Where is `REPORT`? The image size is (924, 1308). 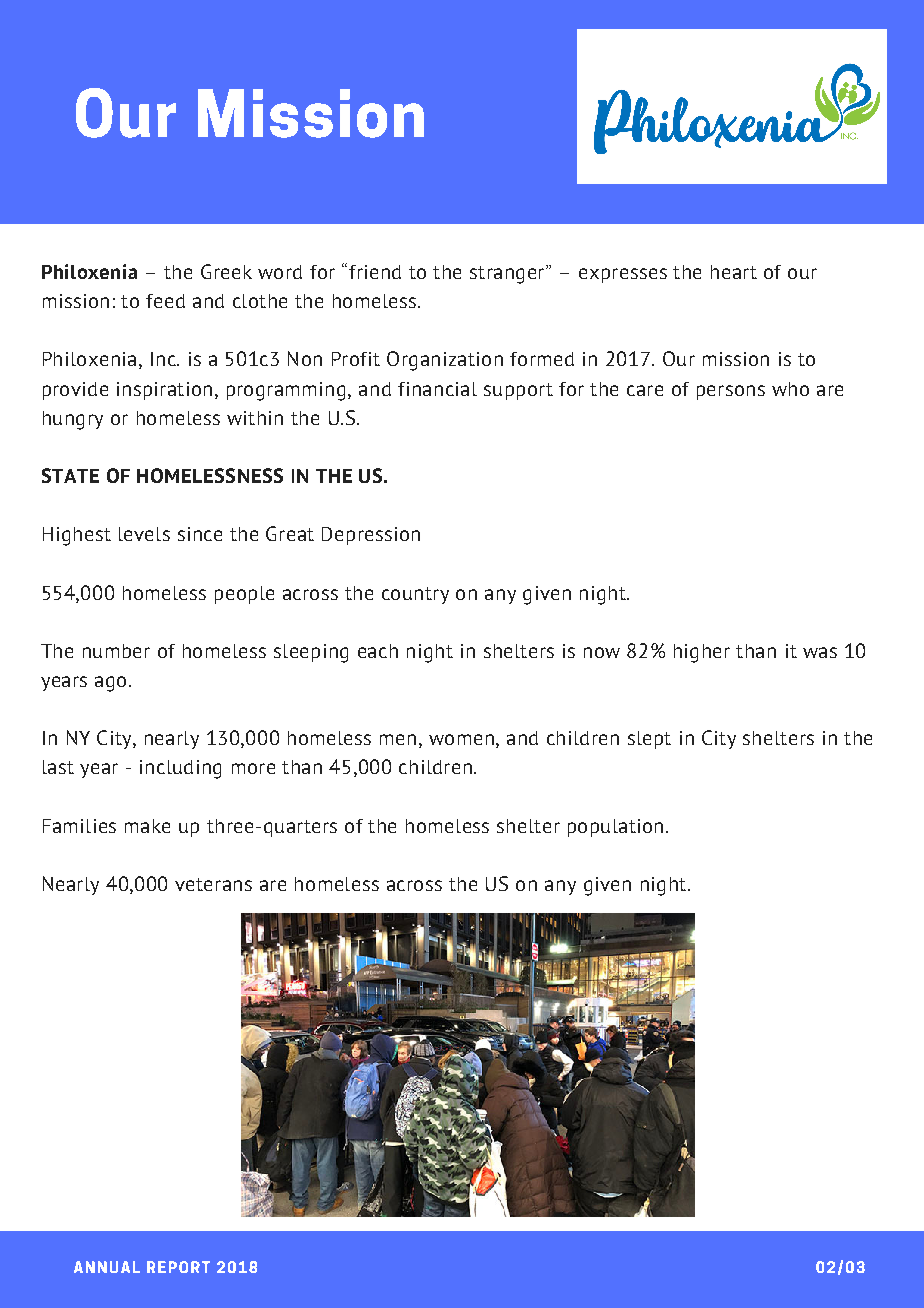 REPORT is located at coordinates (178, 1267).
